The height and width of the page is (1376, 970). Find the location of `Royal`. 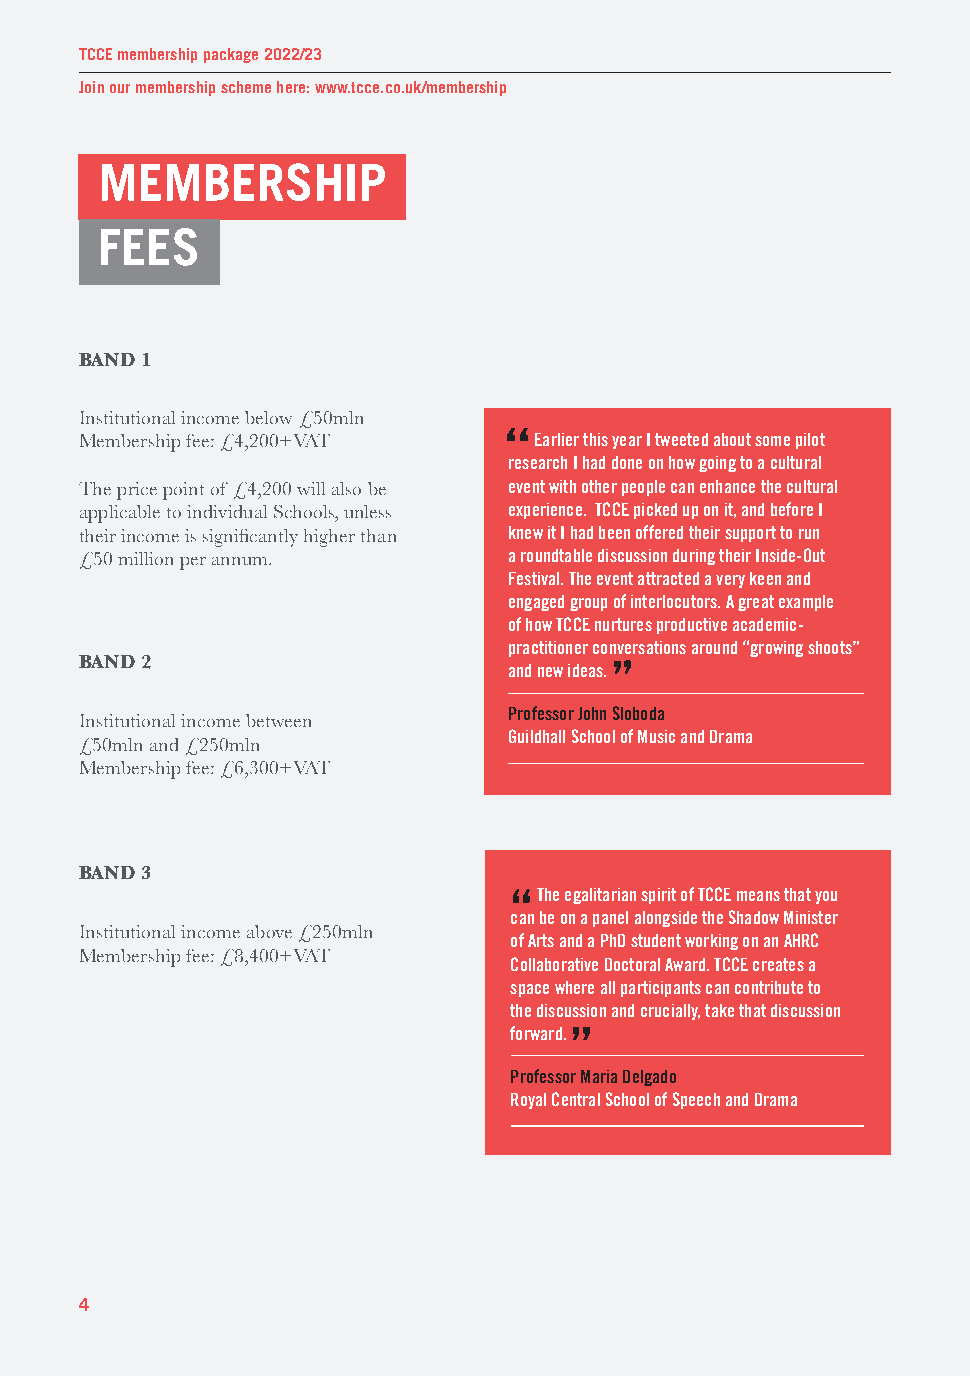

Royal is located at coordinates (528, 1101).
